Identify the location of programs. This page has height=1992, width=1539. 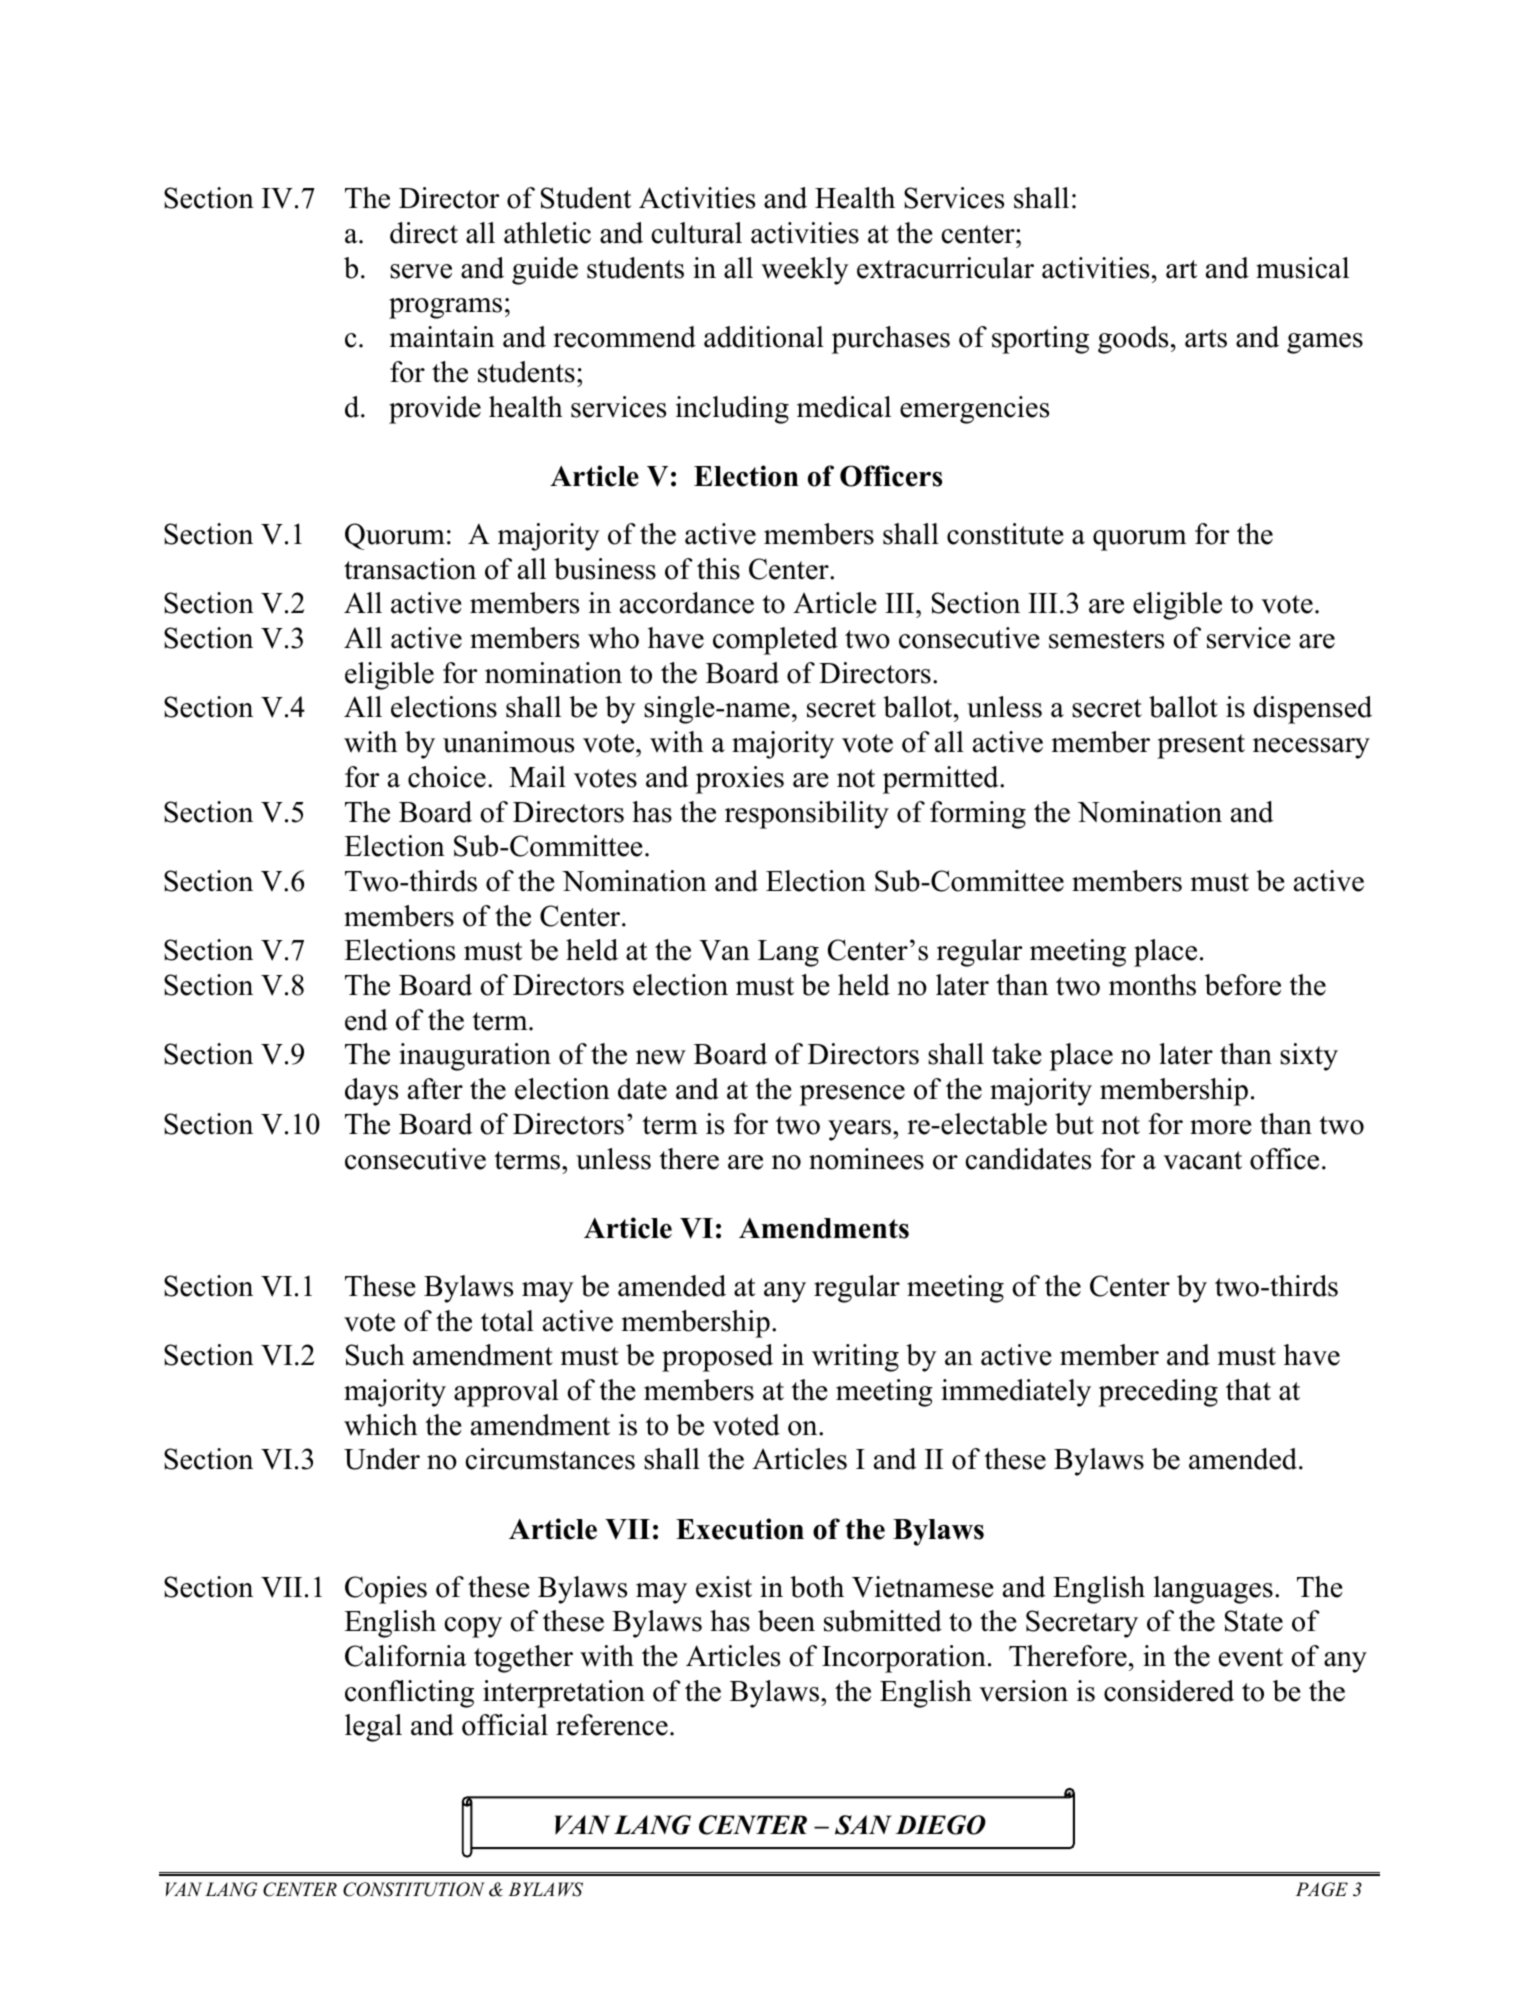
(445, 308).
